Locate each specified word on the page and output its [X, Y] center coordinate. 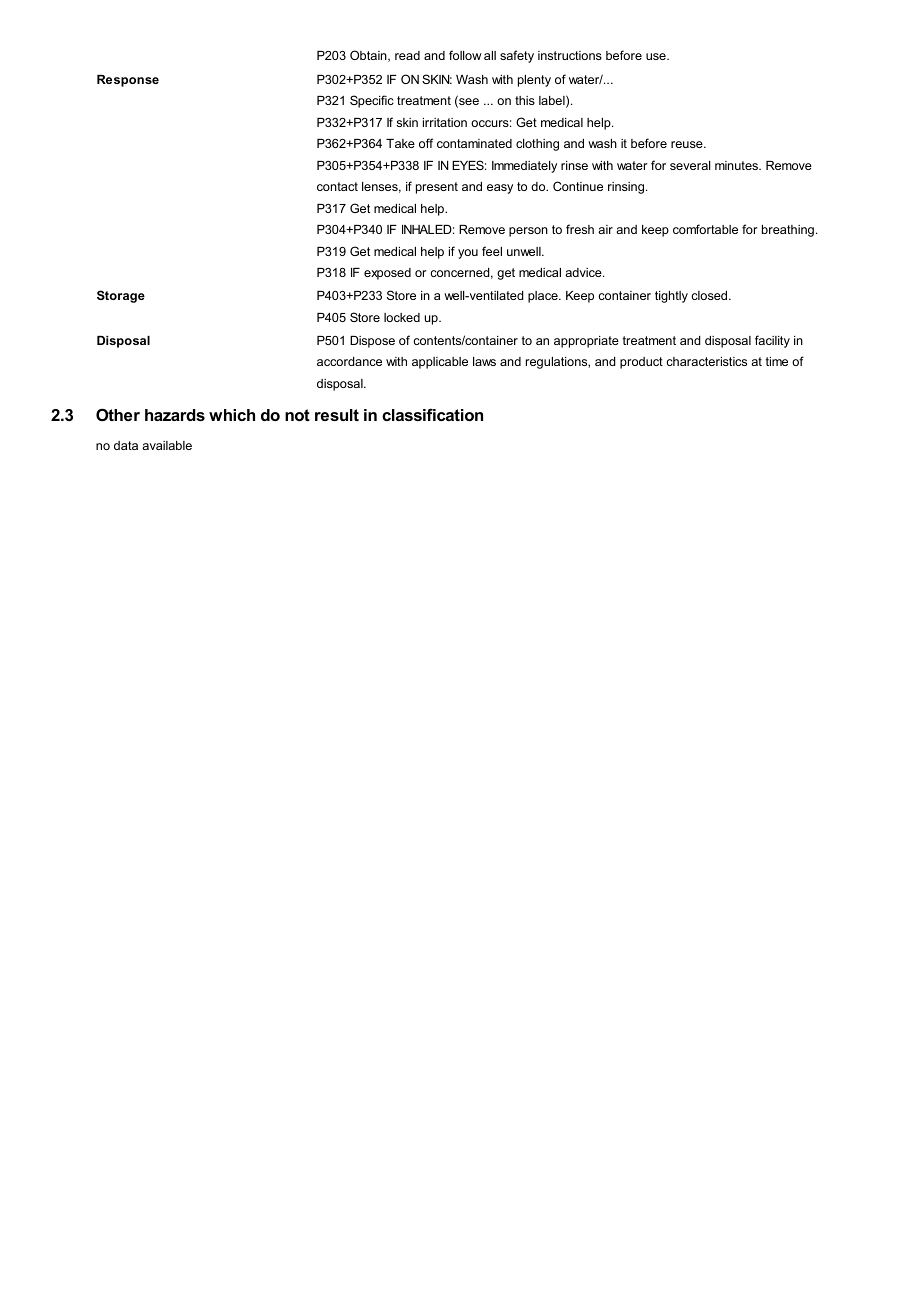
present [437, 188]
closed [710, 295]
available [167, 445]
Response [128, 81]
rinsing [627, 188]
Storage [121, 296]
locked [402, 317]
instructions [570, 55]
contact [337, 186]
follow [465, 55]
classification [432, 414]
